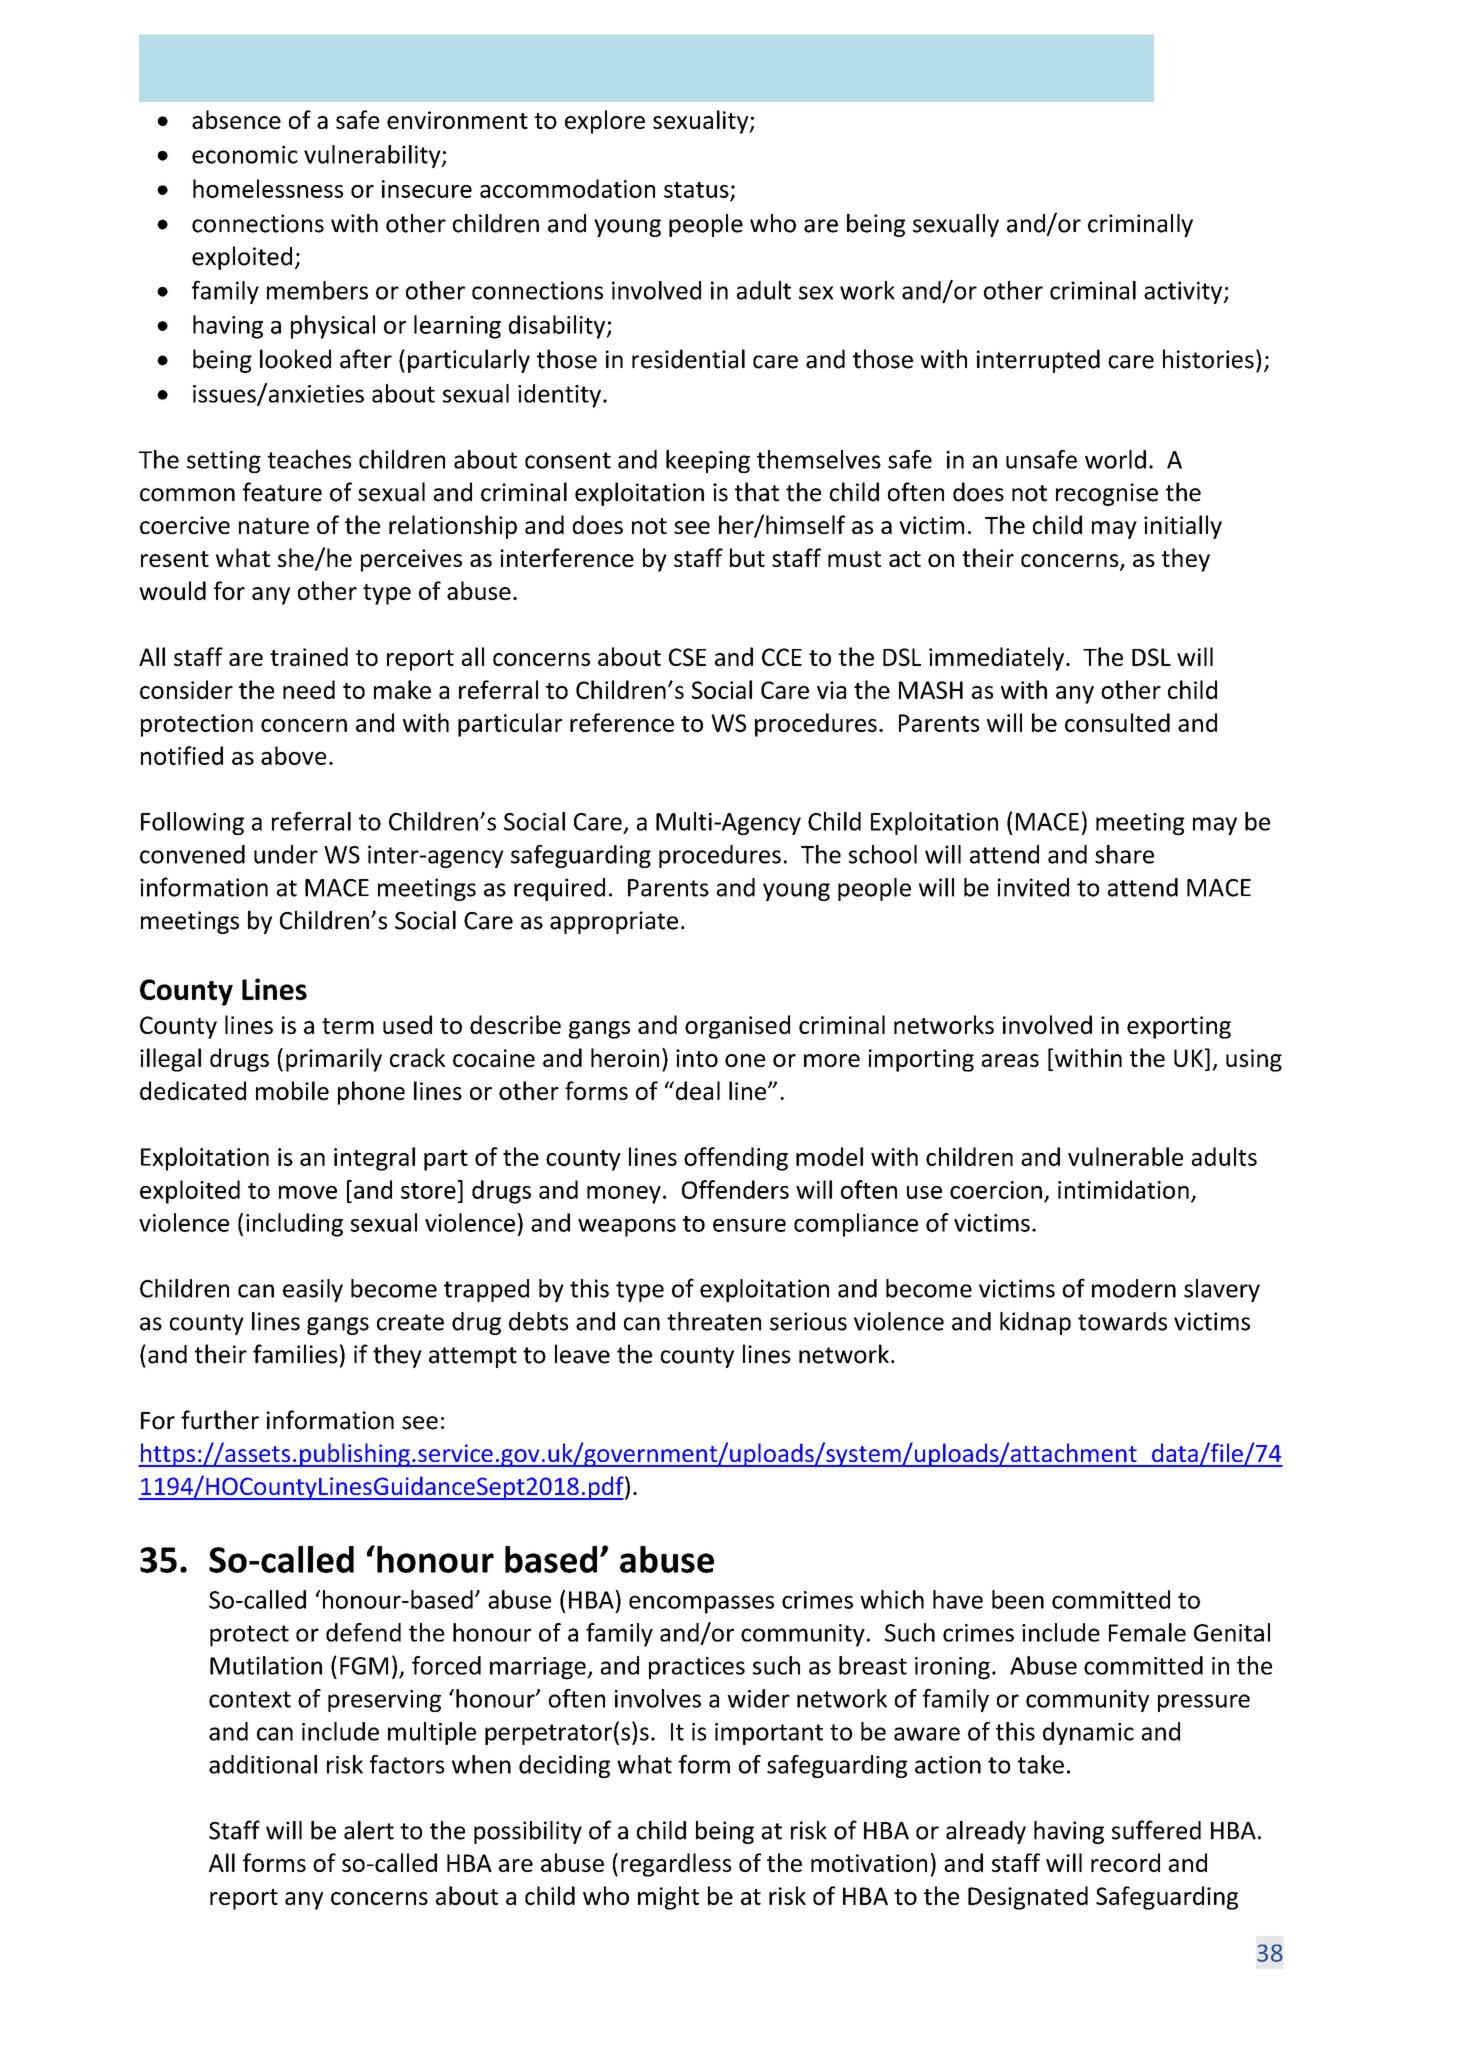 Image resolution: width=1460 pixels, height=2064 pixels. I want to click on alert, so click(369, 1830).
